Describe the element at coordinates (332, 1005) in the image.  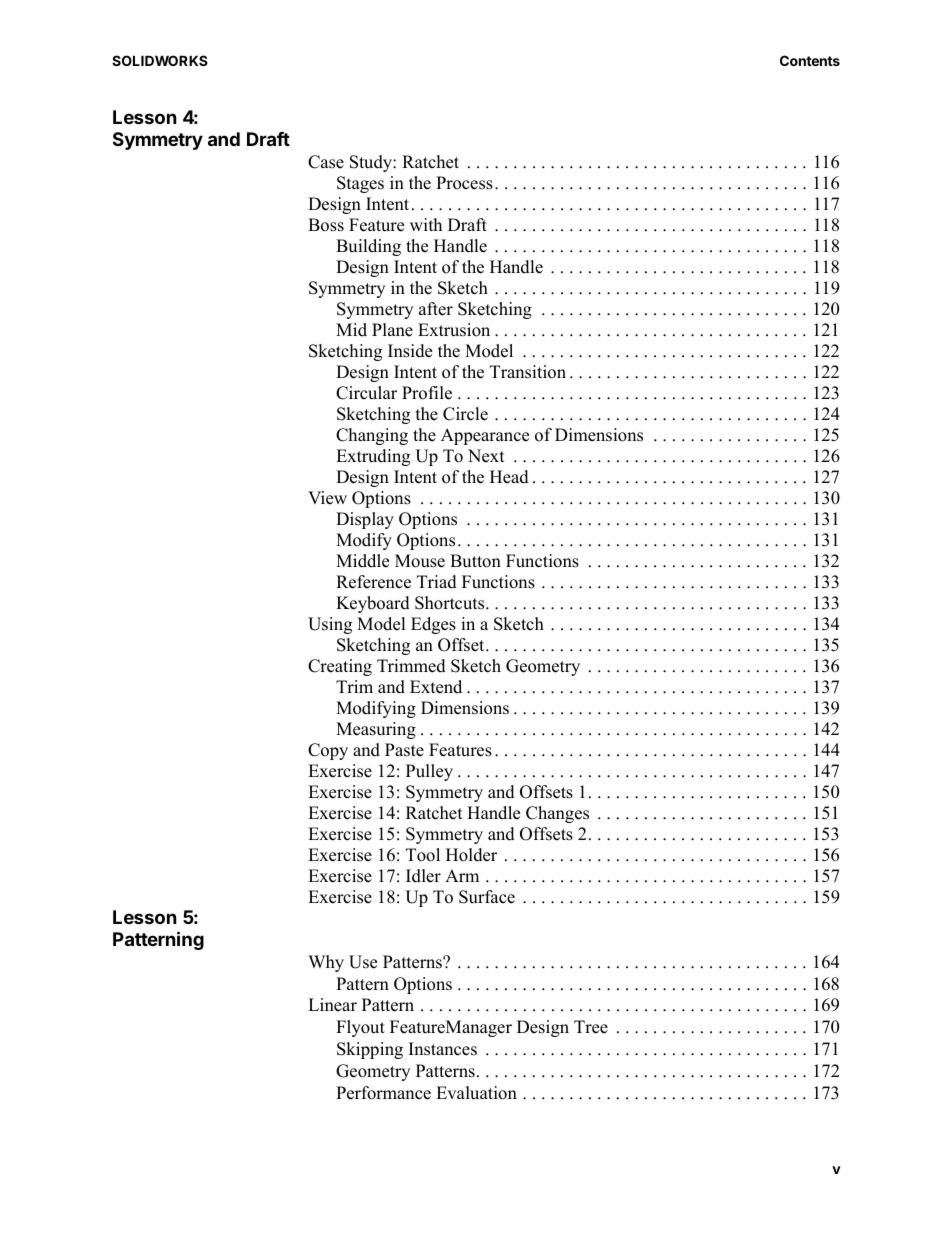
I see `Linear` at that location.
